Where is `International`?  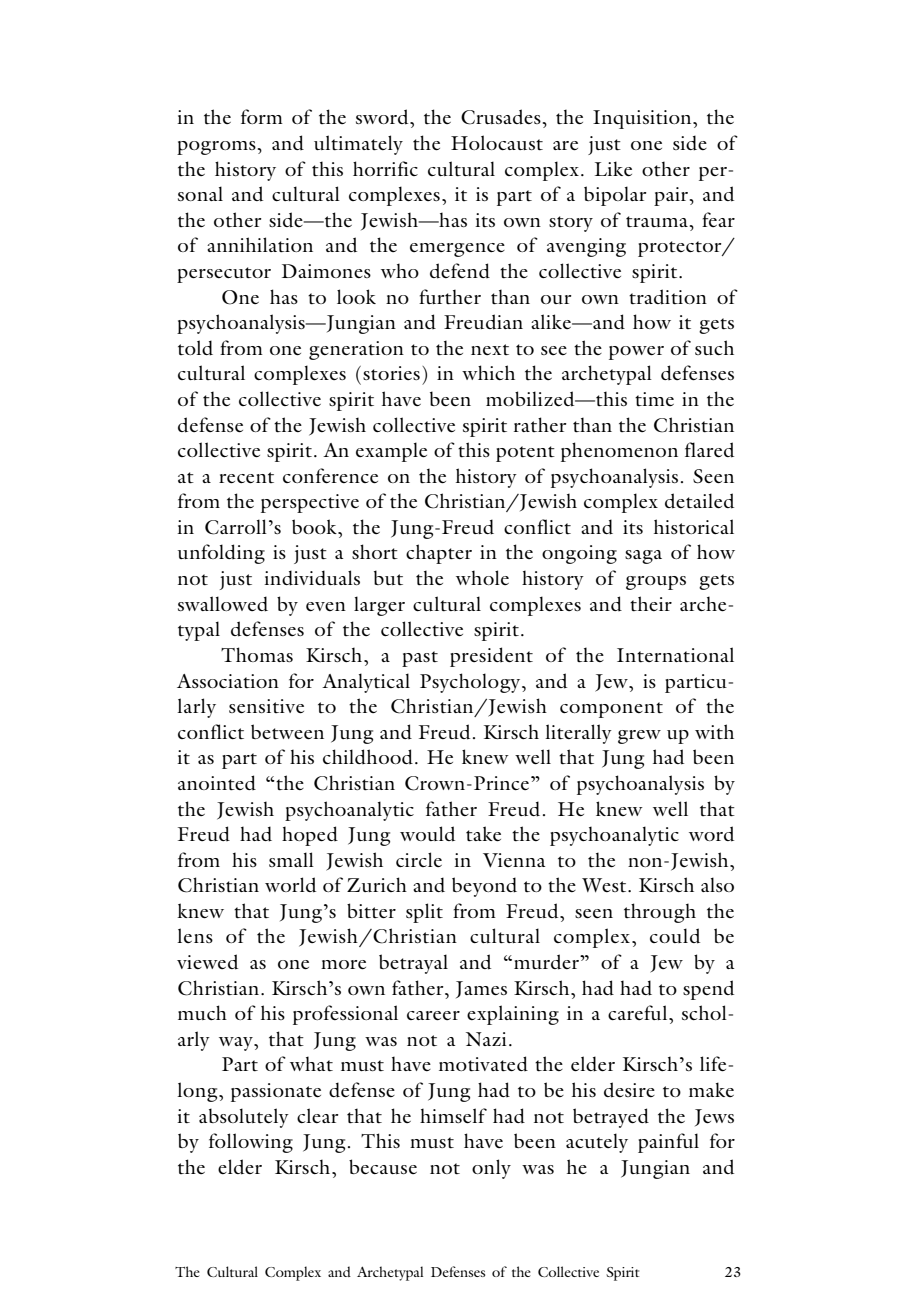 International is located at coordinates (675, 655).
